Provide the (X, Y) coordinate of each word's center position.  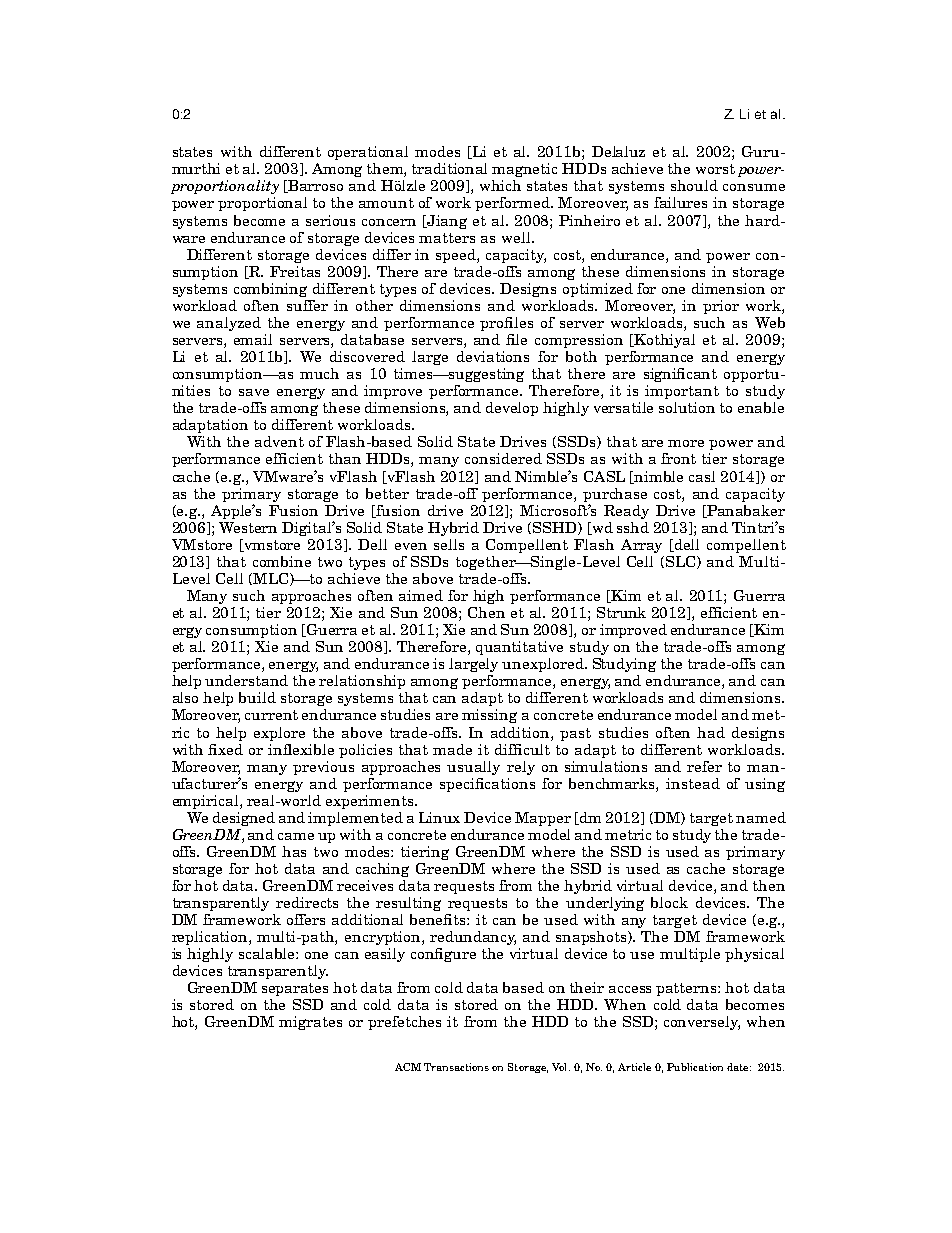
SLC (682, 562)
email (253, 339)
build (257, 697)
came (296, 836)
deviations (493, 356)
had (711, 732)
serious (330, 220)
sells (449, 544)
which (500, 185)
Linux (439, 817)
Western (248, 527)
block (669, 902)
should (694, 185)
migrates (310, 1023)
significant (680, 375)
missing (489, 716)
